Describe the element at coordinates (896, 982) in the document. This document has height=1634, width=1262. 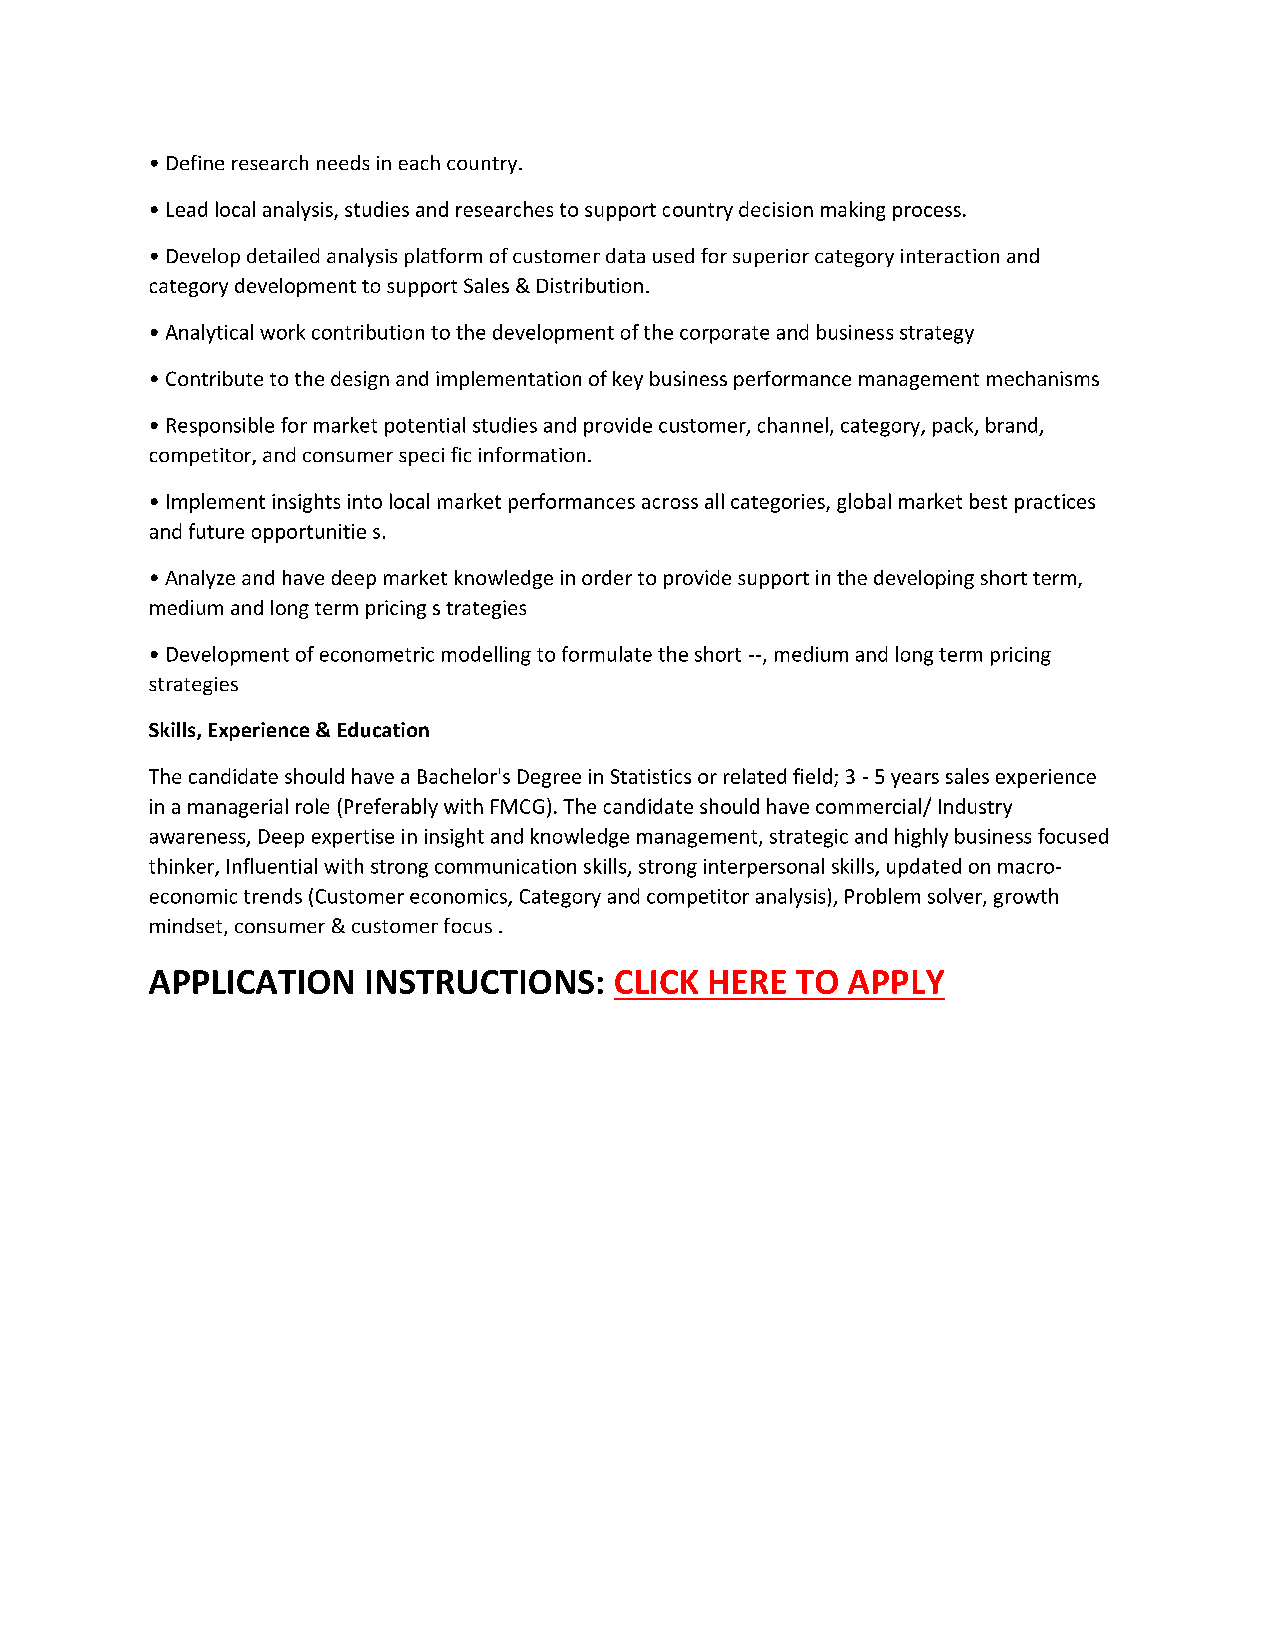
I see `APPLY` at that location.
